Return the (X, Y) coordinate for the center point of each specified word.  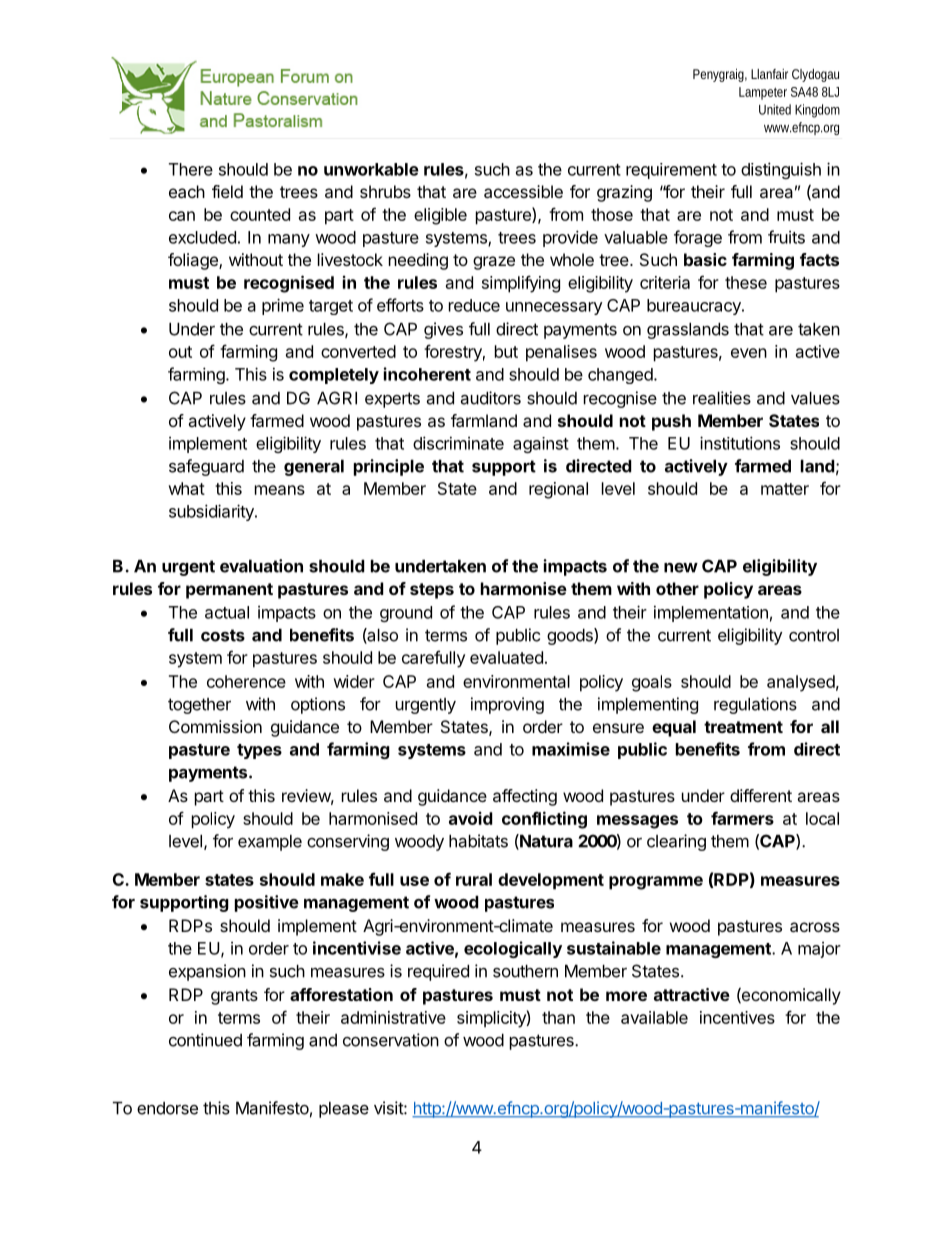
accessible (523, 191)
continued (205, 1040)
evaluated (506, 657)
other (677, 588)
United (775, 109)
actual (227, 612)
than (558, 1017)
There (191, 169)
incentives (737, 1017)
